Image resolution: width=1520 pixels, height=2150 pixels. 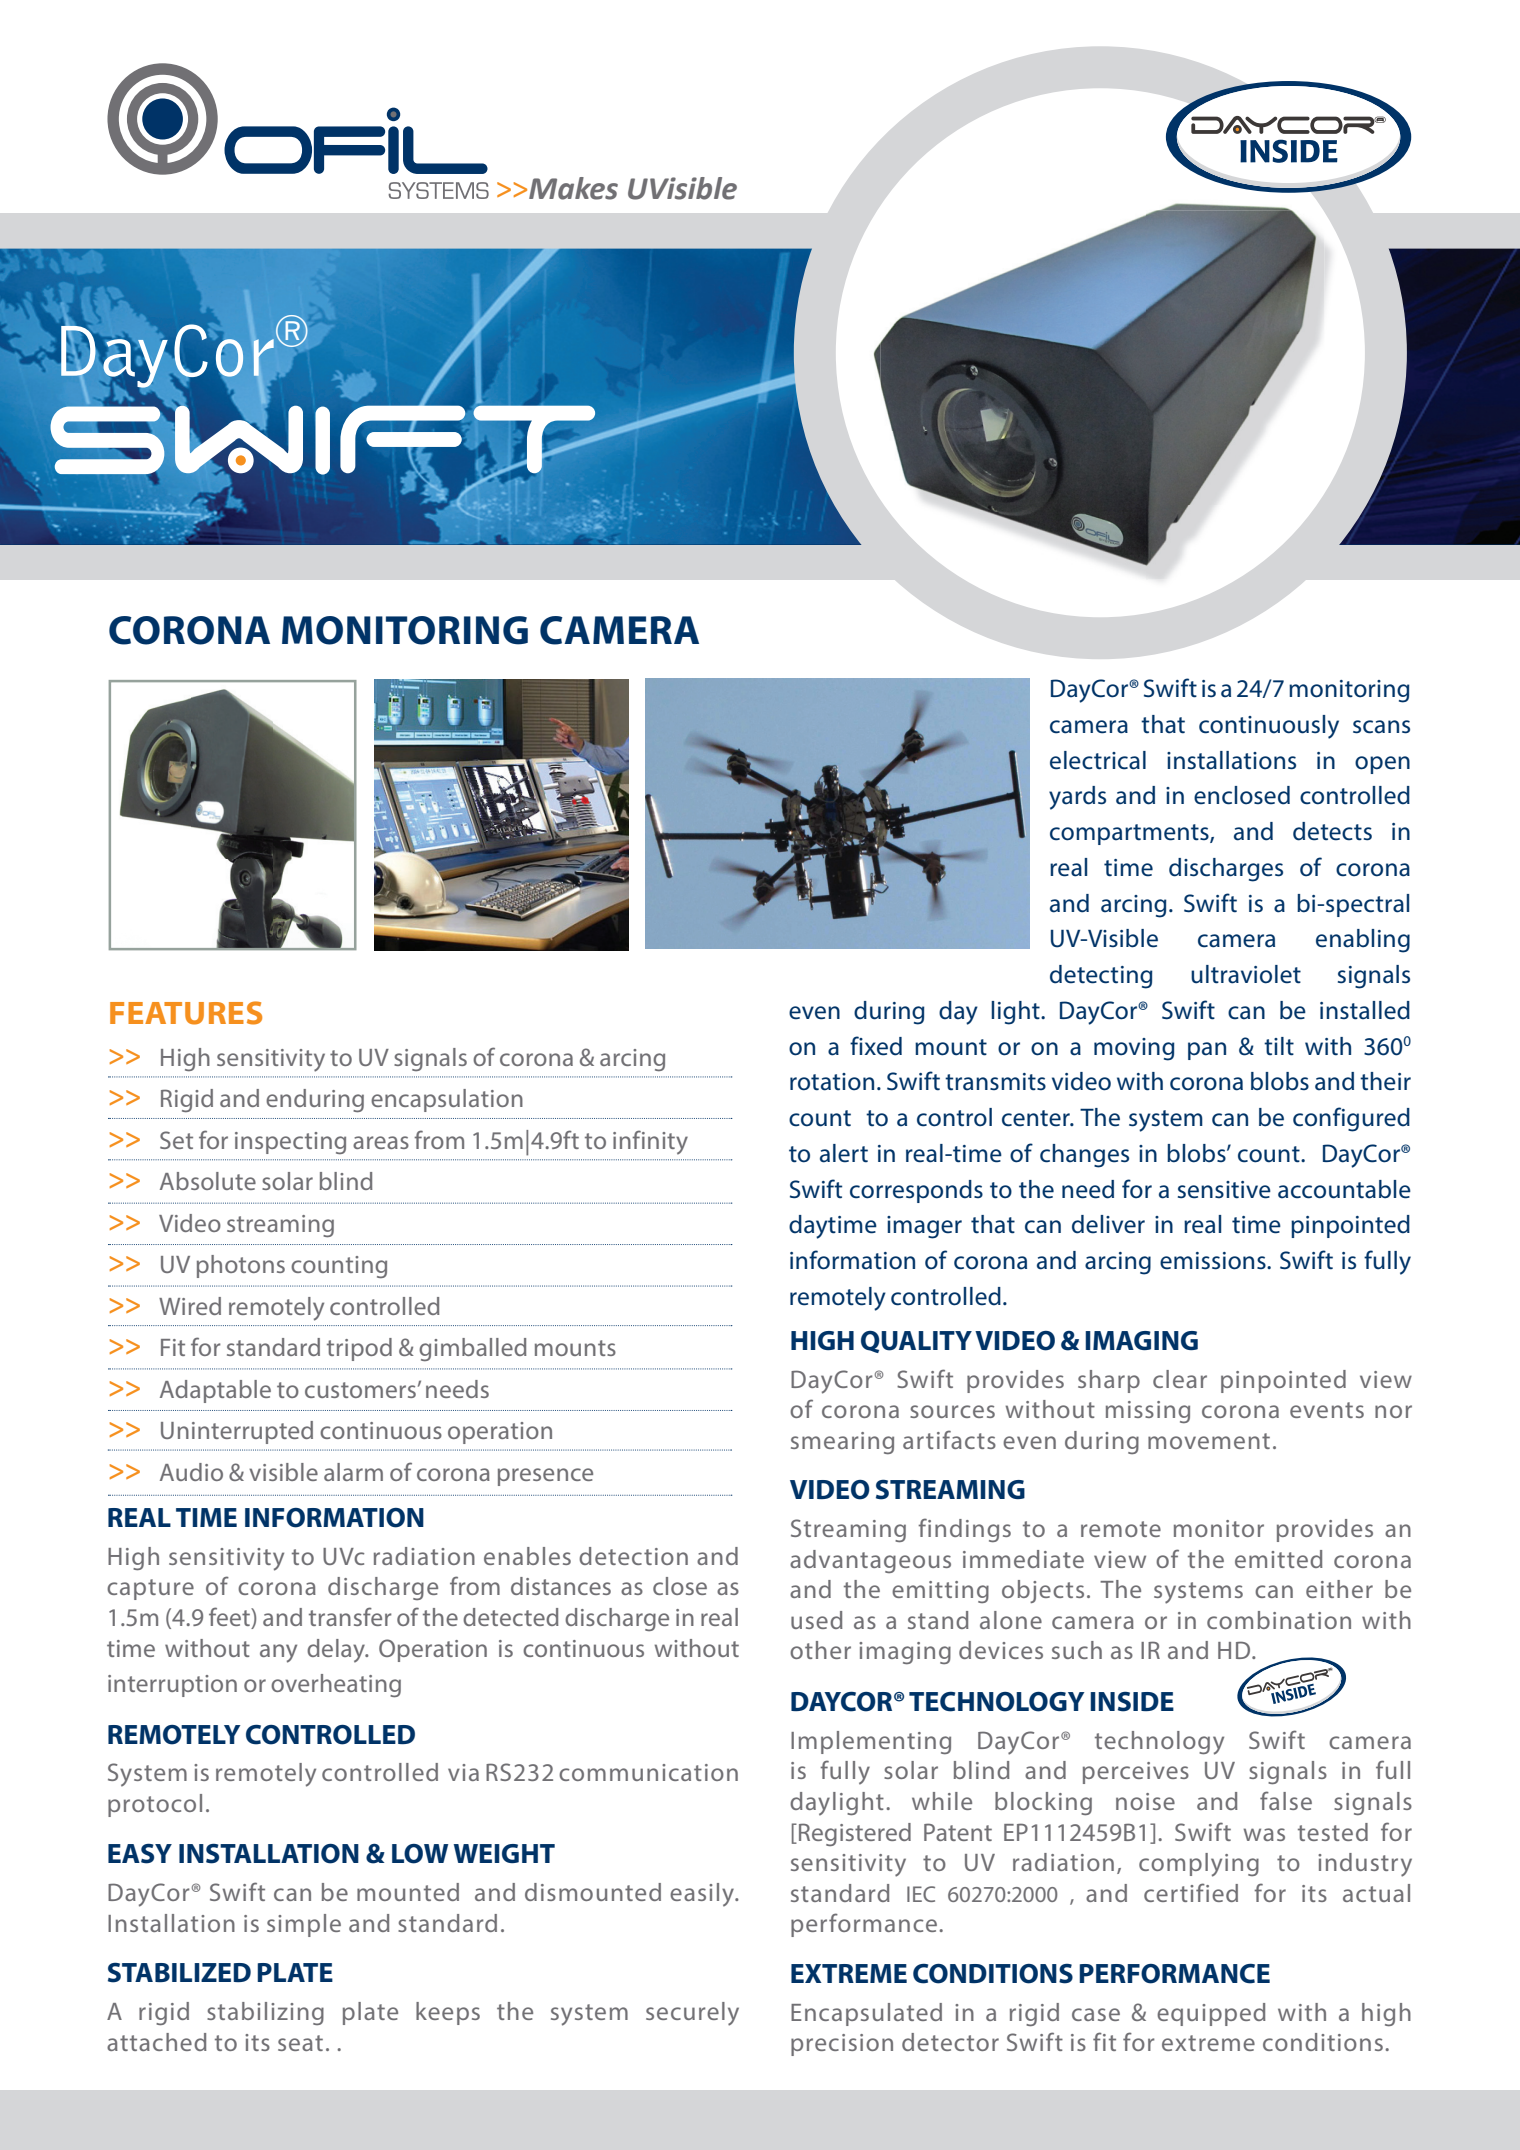 What do you see at coordinates (573, 188) in the screenshot?
I see `Makes` at bounding box center [573, 188].
